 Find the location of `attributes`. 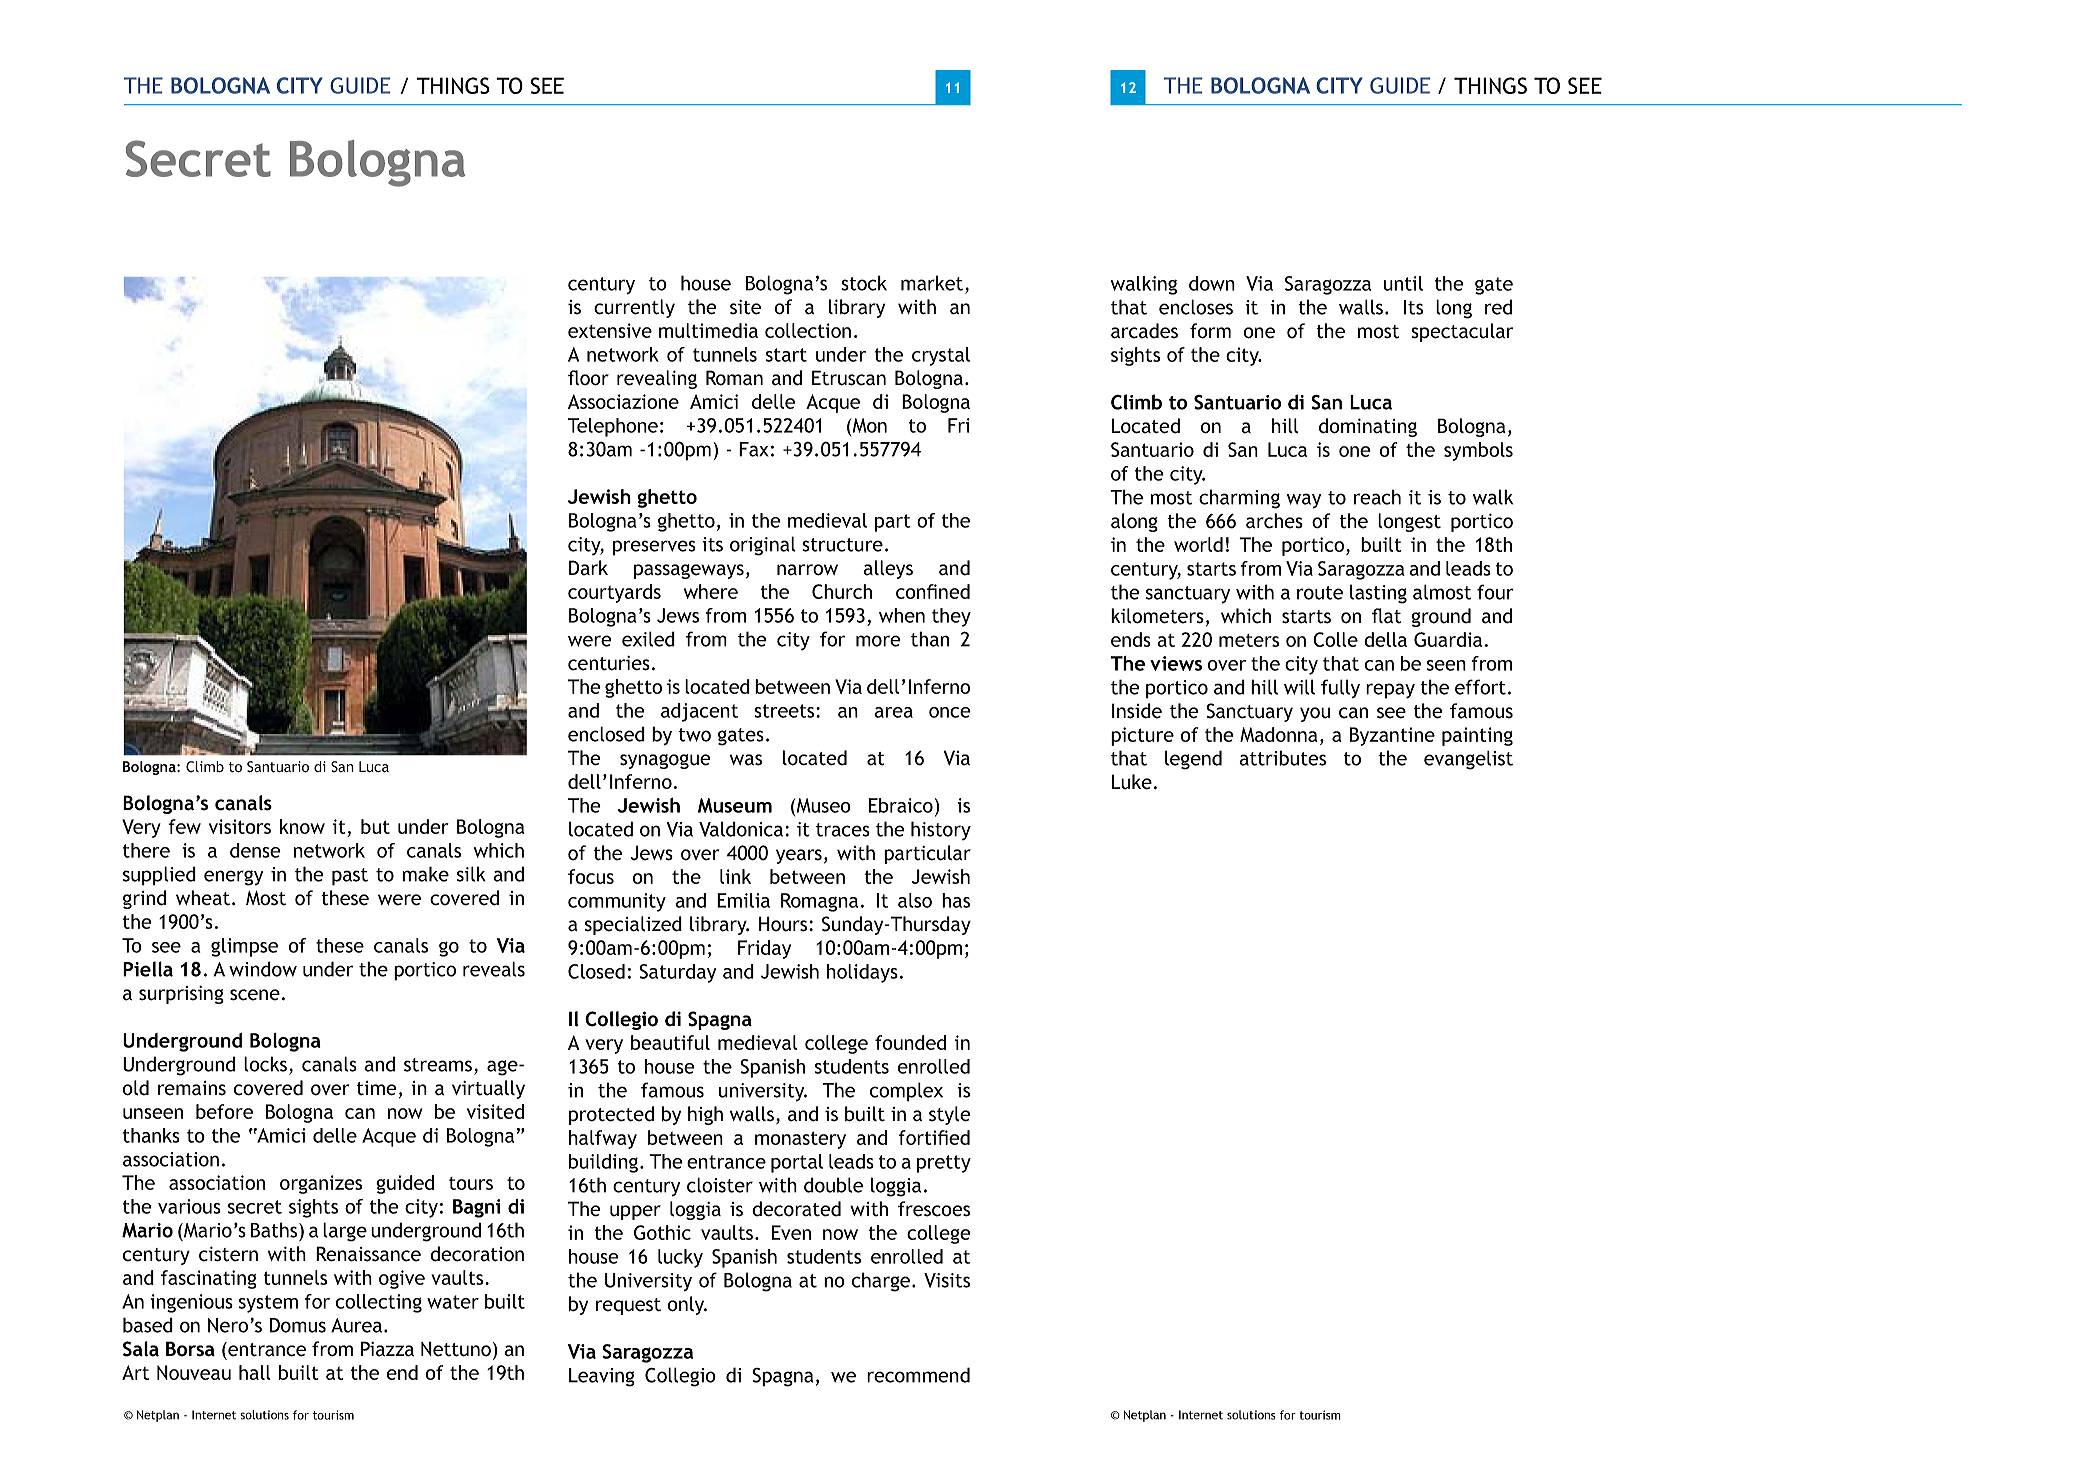

attributes is located at coordinates (1282, 758).
